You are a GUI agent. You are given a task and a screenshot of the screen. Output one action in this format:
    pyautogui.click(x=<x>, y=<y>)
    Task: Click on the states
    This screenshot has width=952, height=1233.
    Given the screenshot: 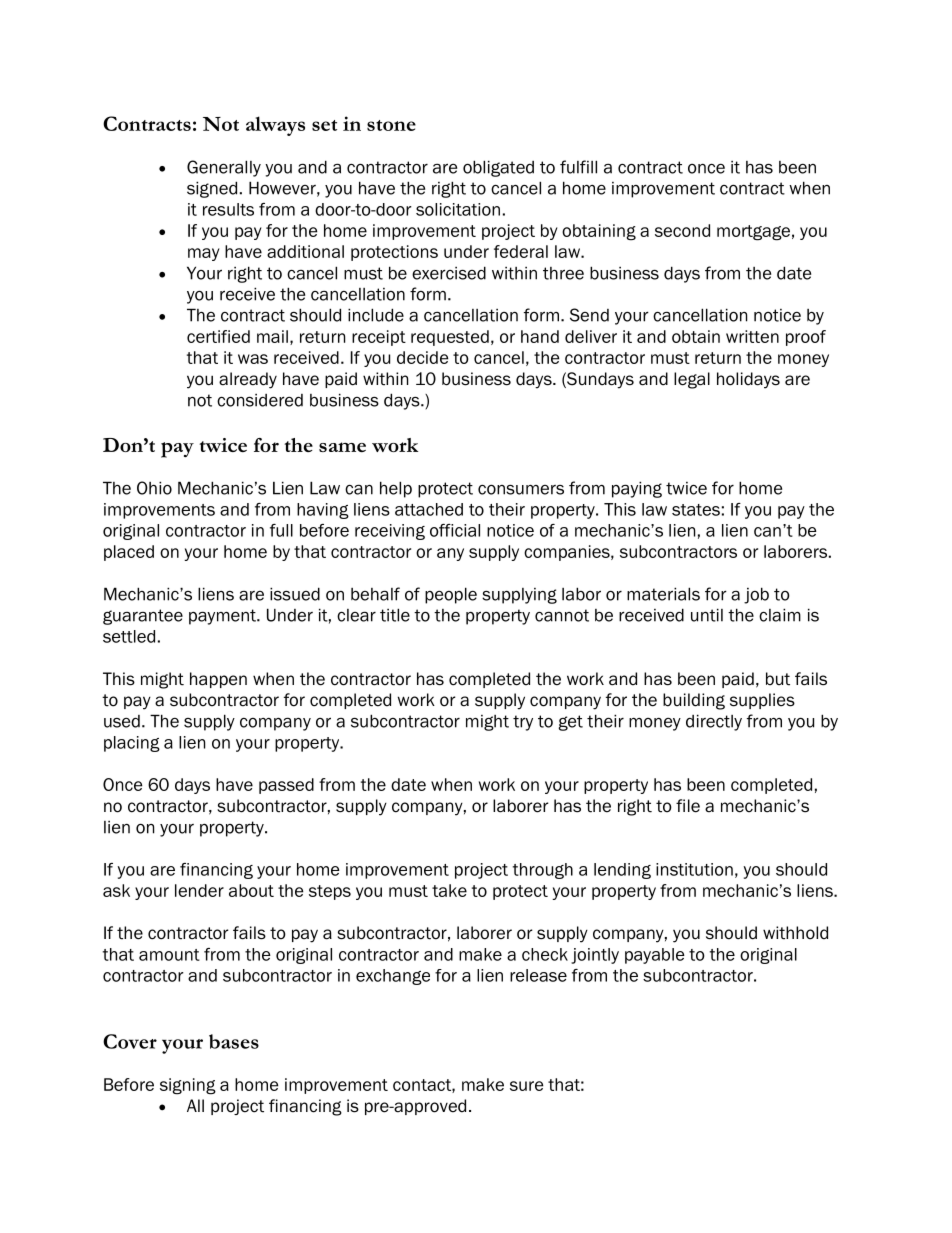 What is the action you would take?
    pyautogui.click(x=696, y=510)
